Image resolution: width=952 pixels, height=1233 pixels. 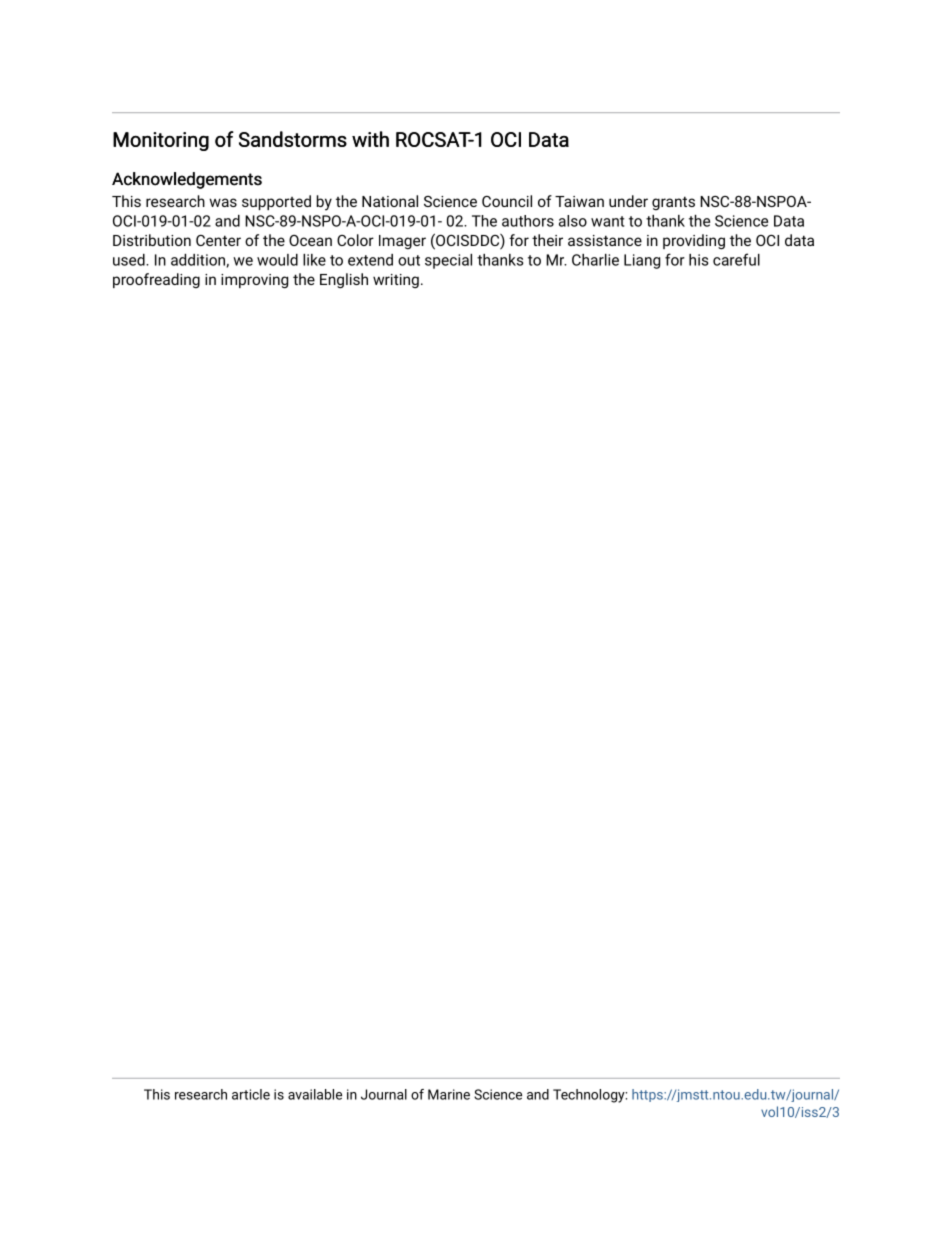 I want to click on Acknowledgements, so click(x=187, y=180).
